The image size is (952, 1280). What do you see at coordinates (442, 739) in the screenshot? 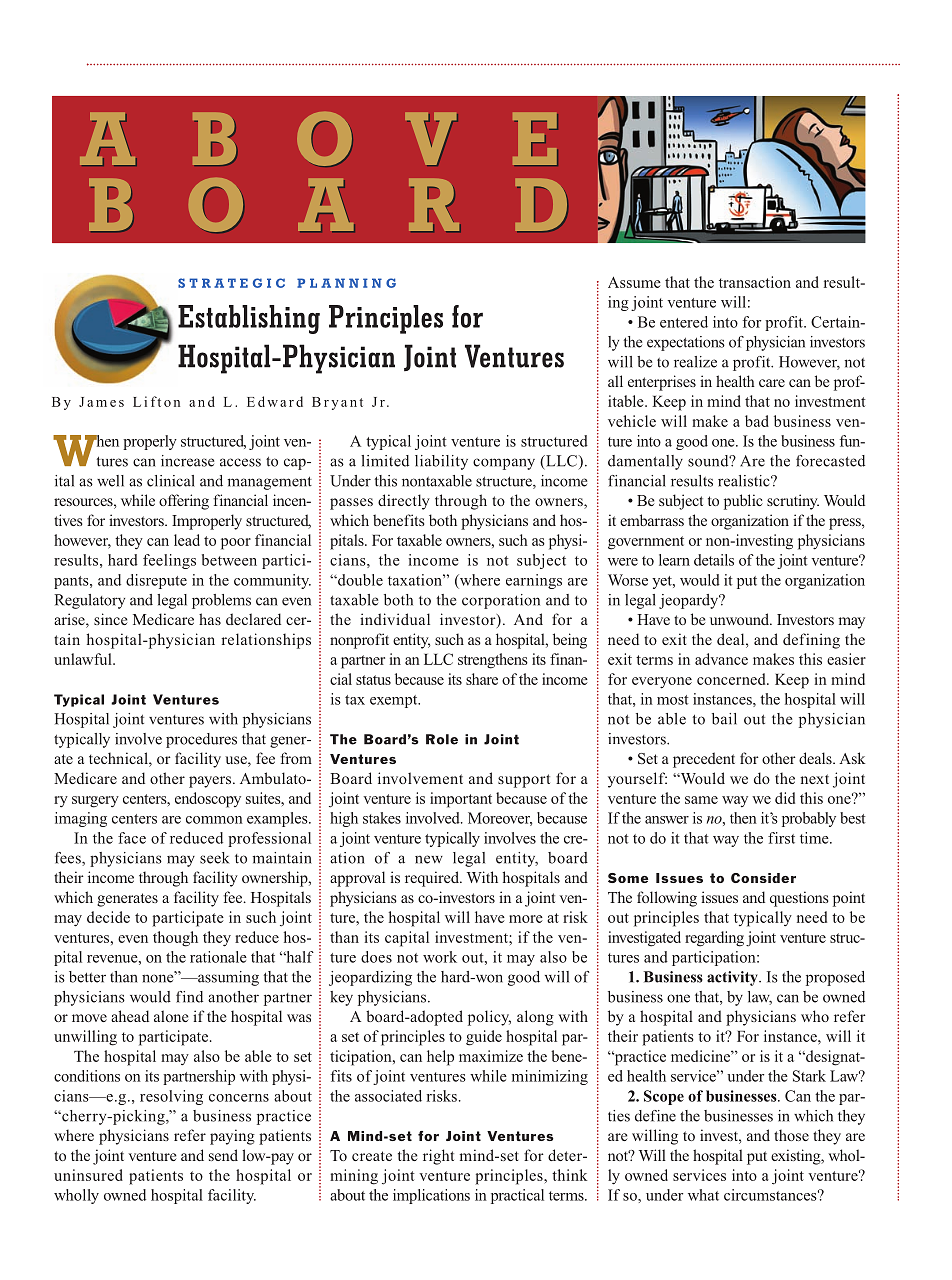
I see `Role` at bounding box center [442, 739].
